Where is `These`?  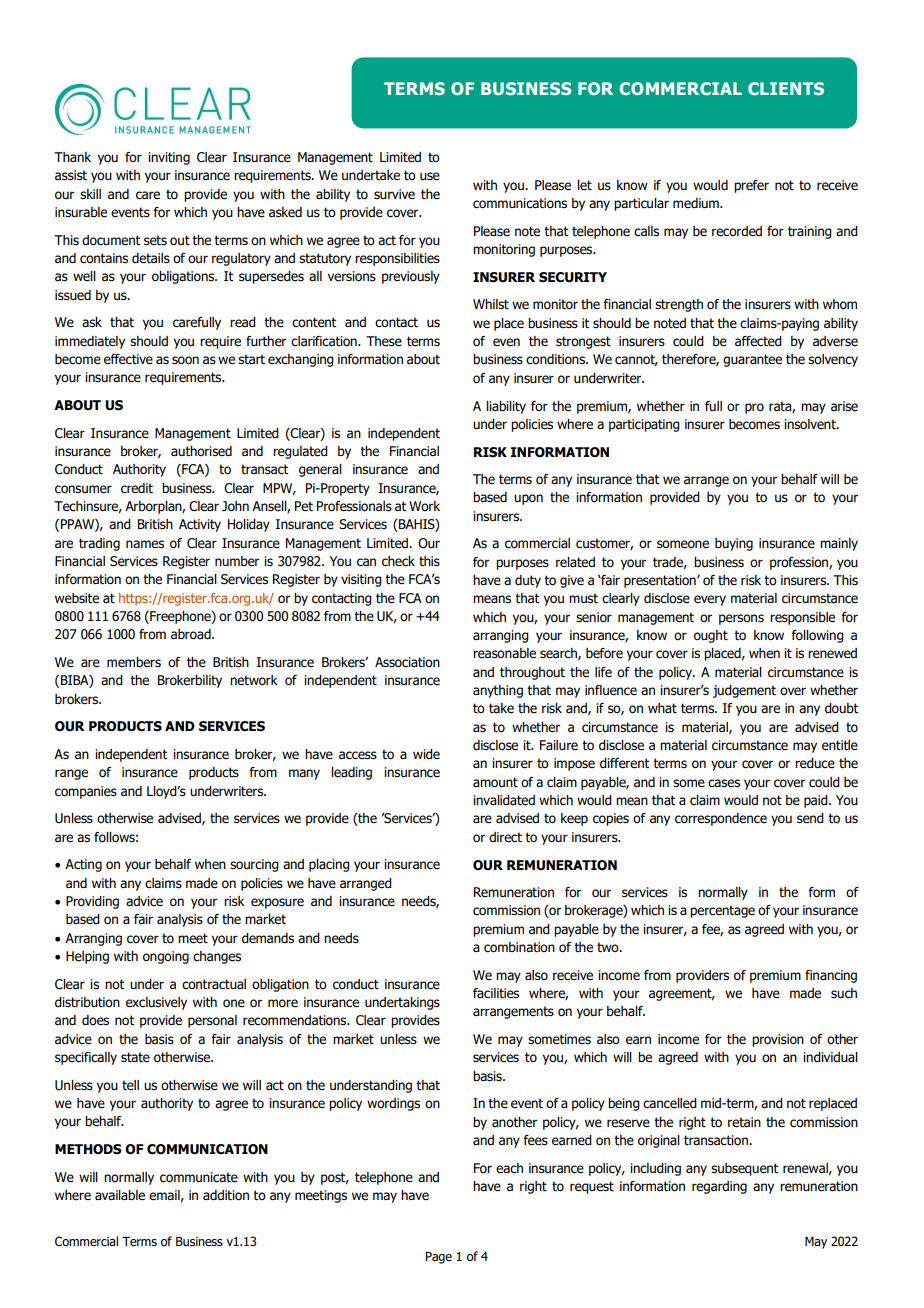 These is located at coordinates (384, 341).
